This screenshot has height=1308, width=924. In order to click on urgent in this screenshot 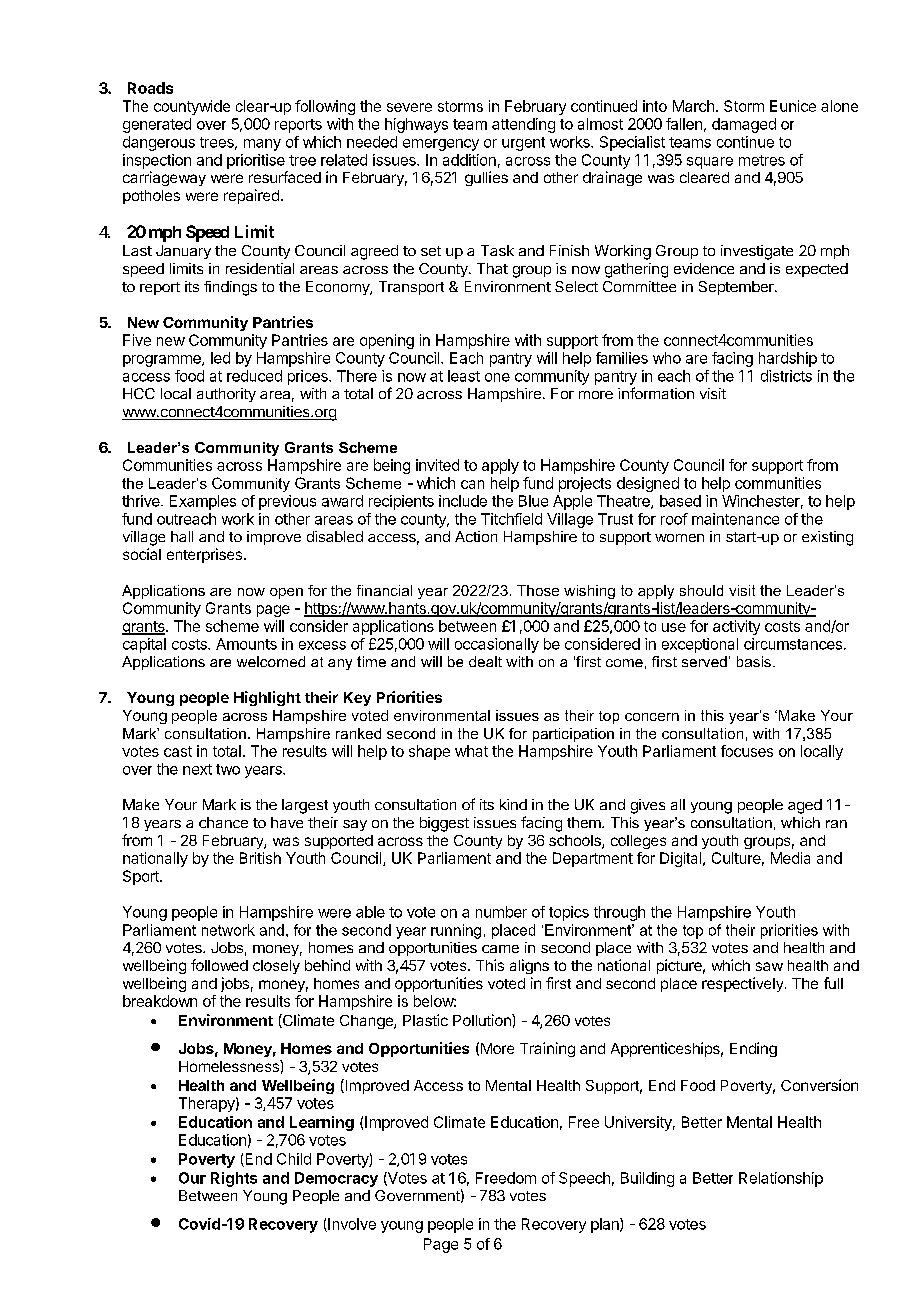, I will do `click(523, 144)`.
